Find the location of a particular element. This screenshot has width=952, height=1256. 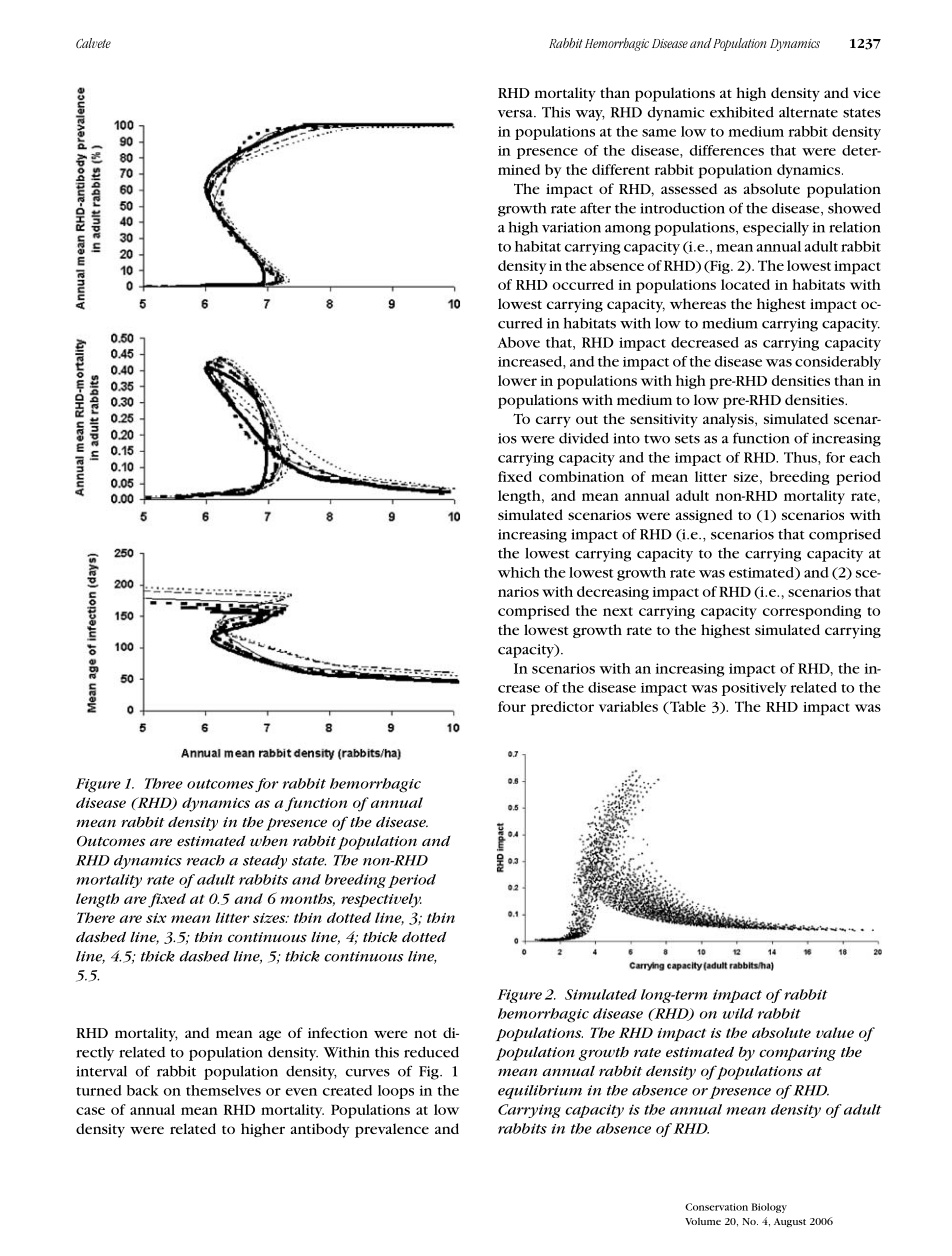

exhibited is located at coordinates (742, 112).
